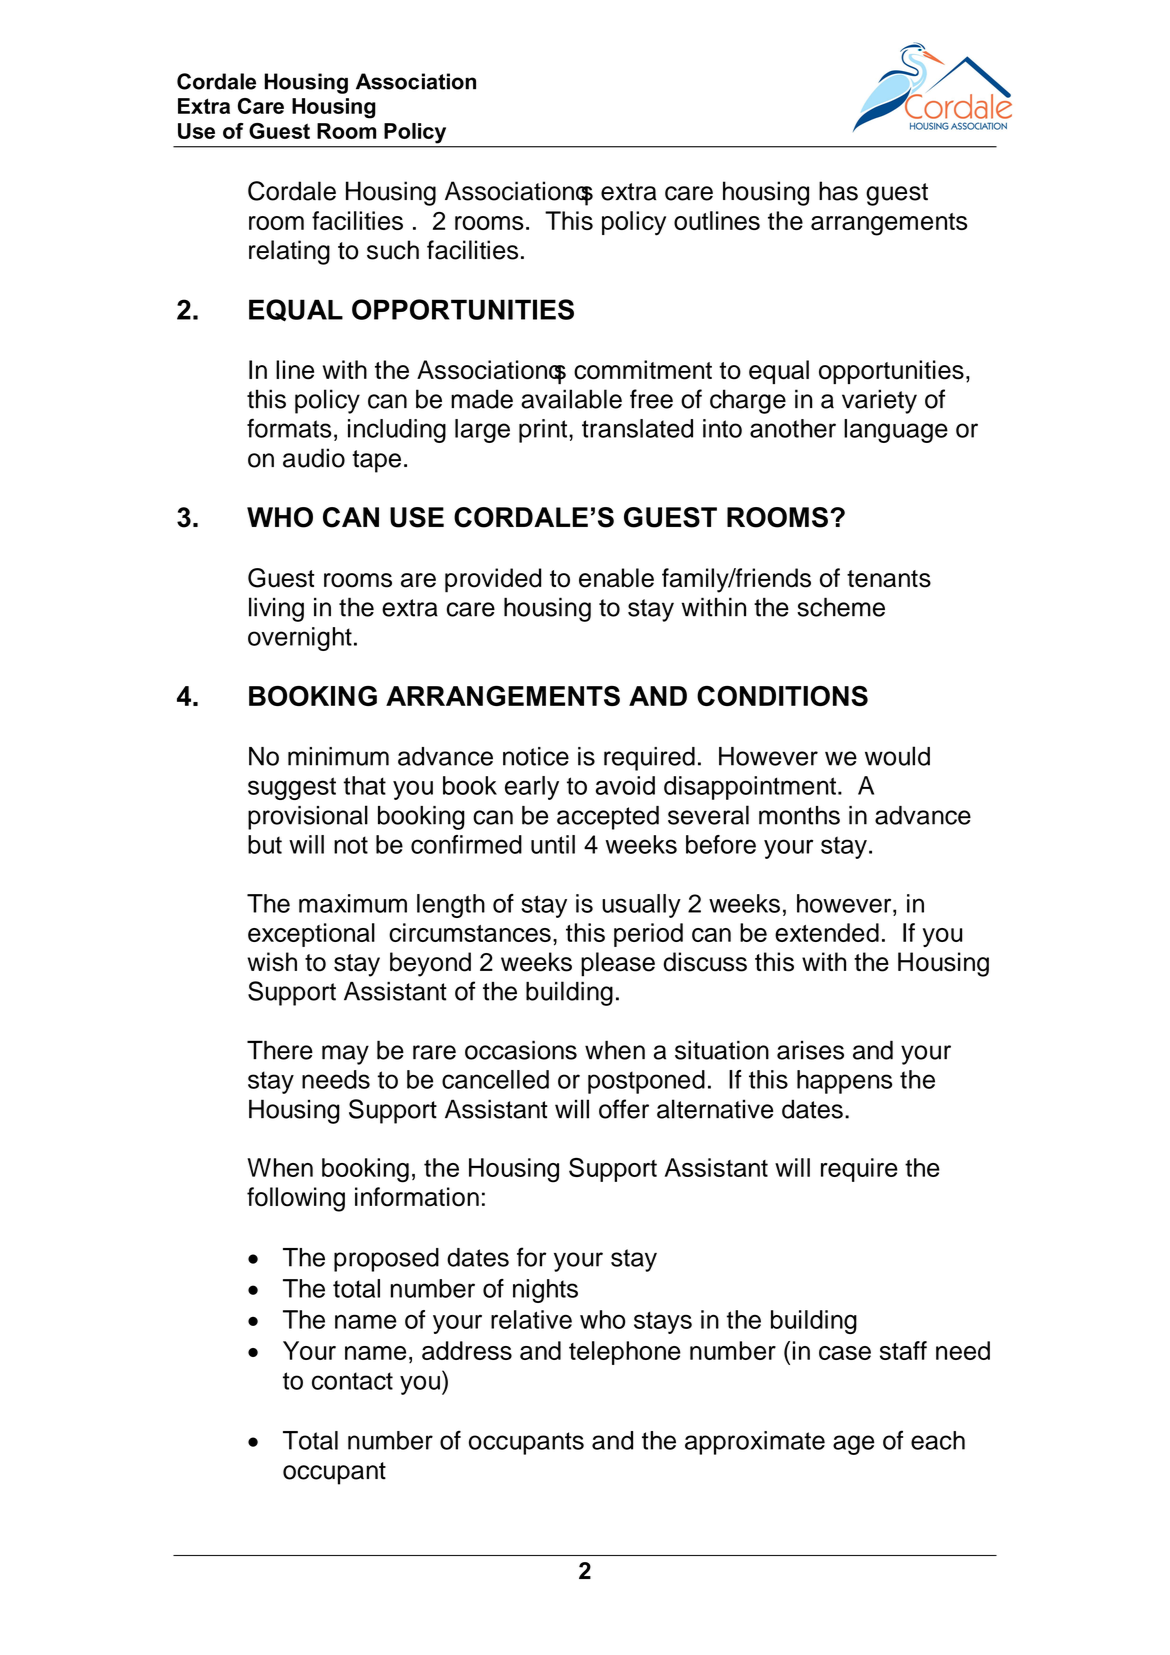 The width and height of the screenshot is (1170, 1655). What do you see at coordinates (393, 250) in the screenshot?
I see `such` at bounding box center [393, 250].
